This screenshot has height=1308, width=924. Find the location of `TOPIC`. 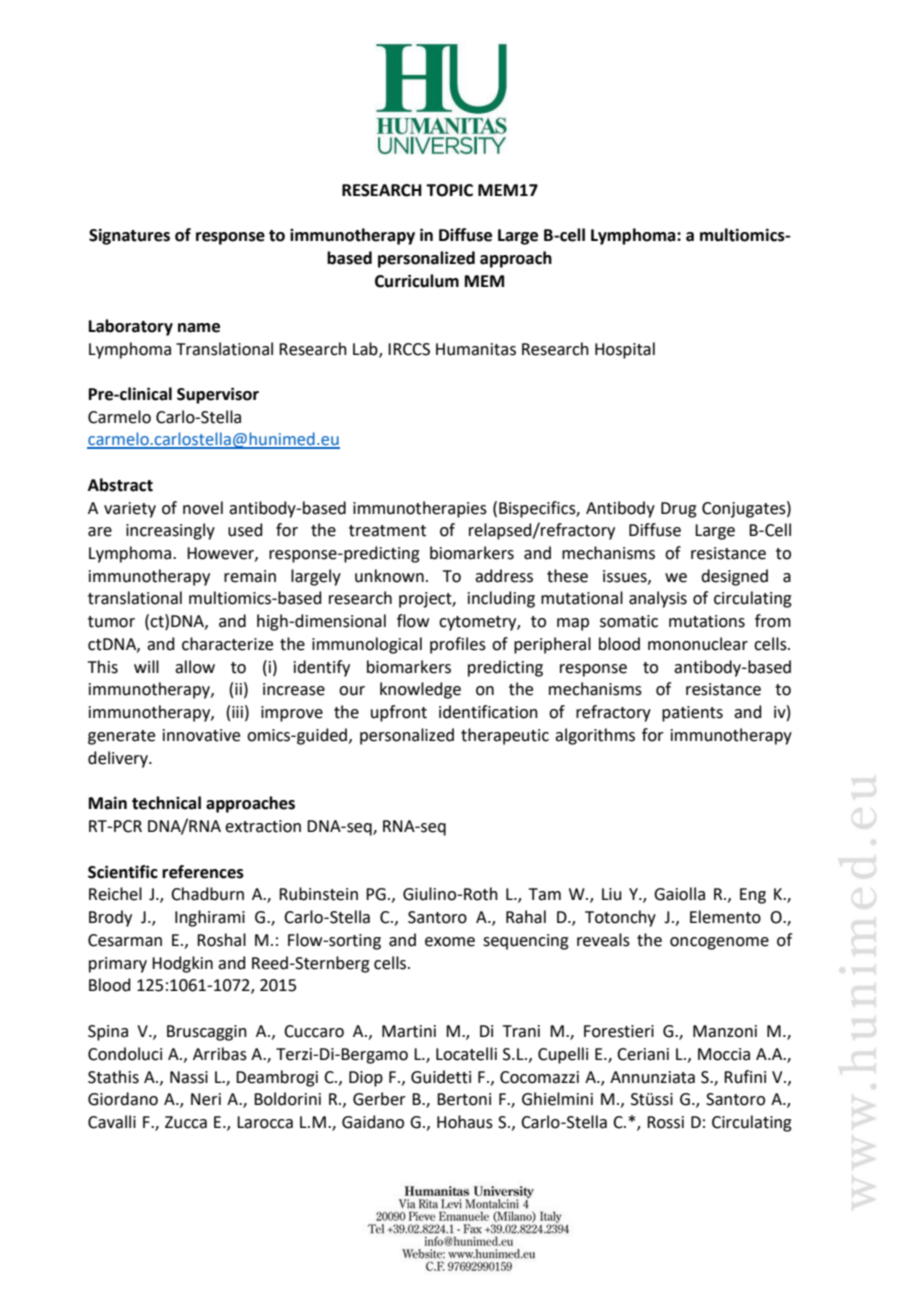

TOPIC is located at coordinates (449, 190).
